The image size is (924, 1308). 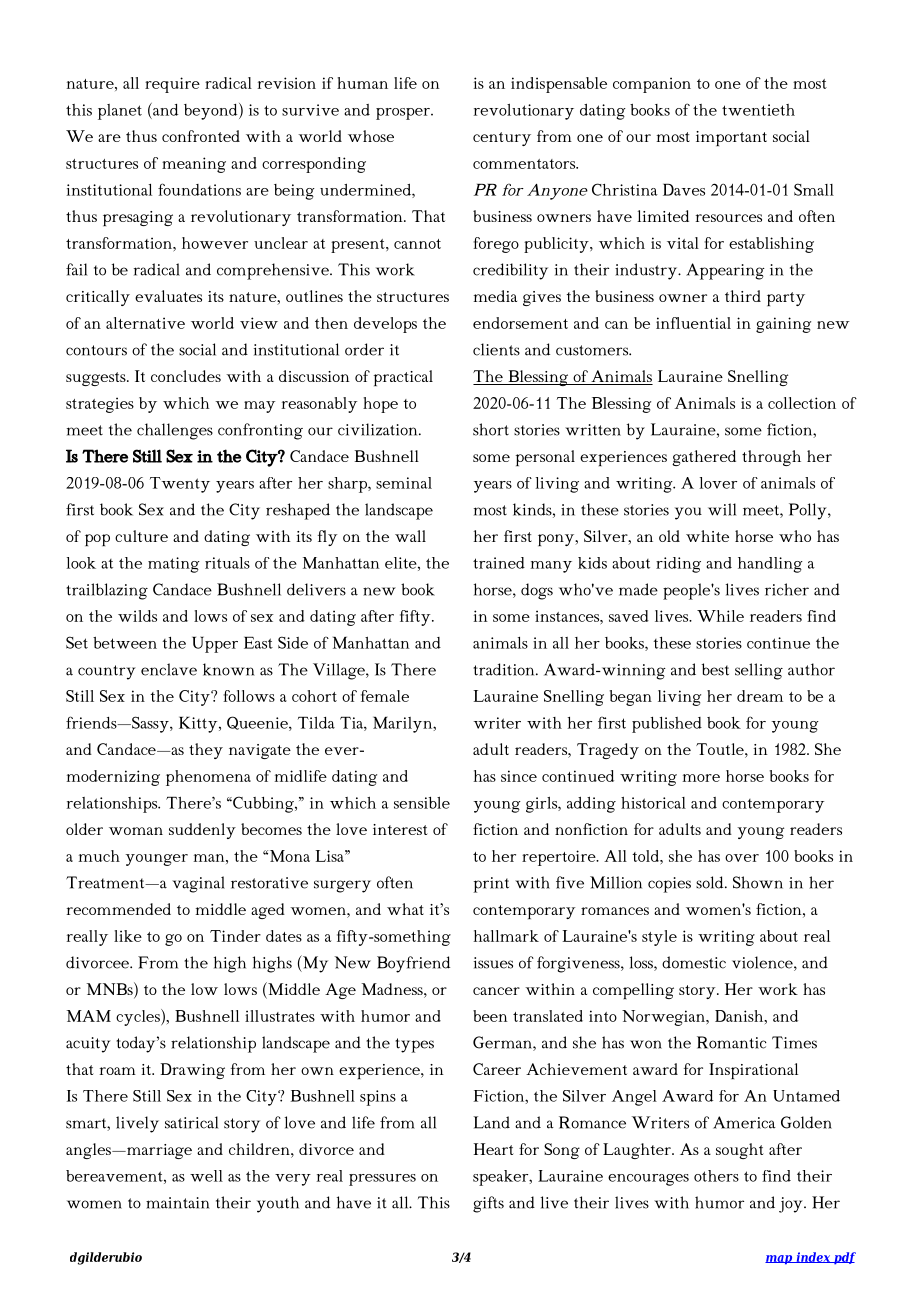 What do you see at coordinates (758, 110) in the screenshot?
I see `twentieth` at bounding box center [758, 110].
